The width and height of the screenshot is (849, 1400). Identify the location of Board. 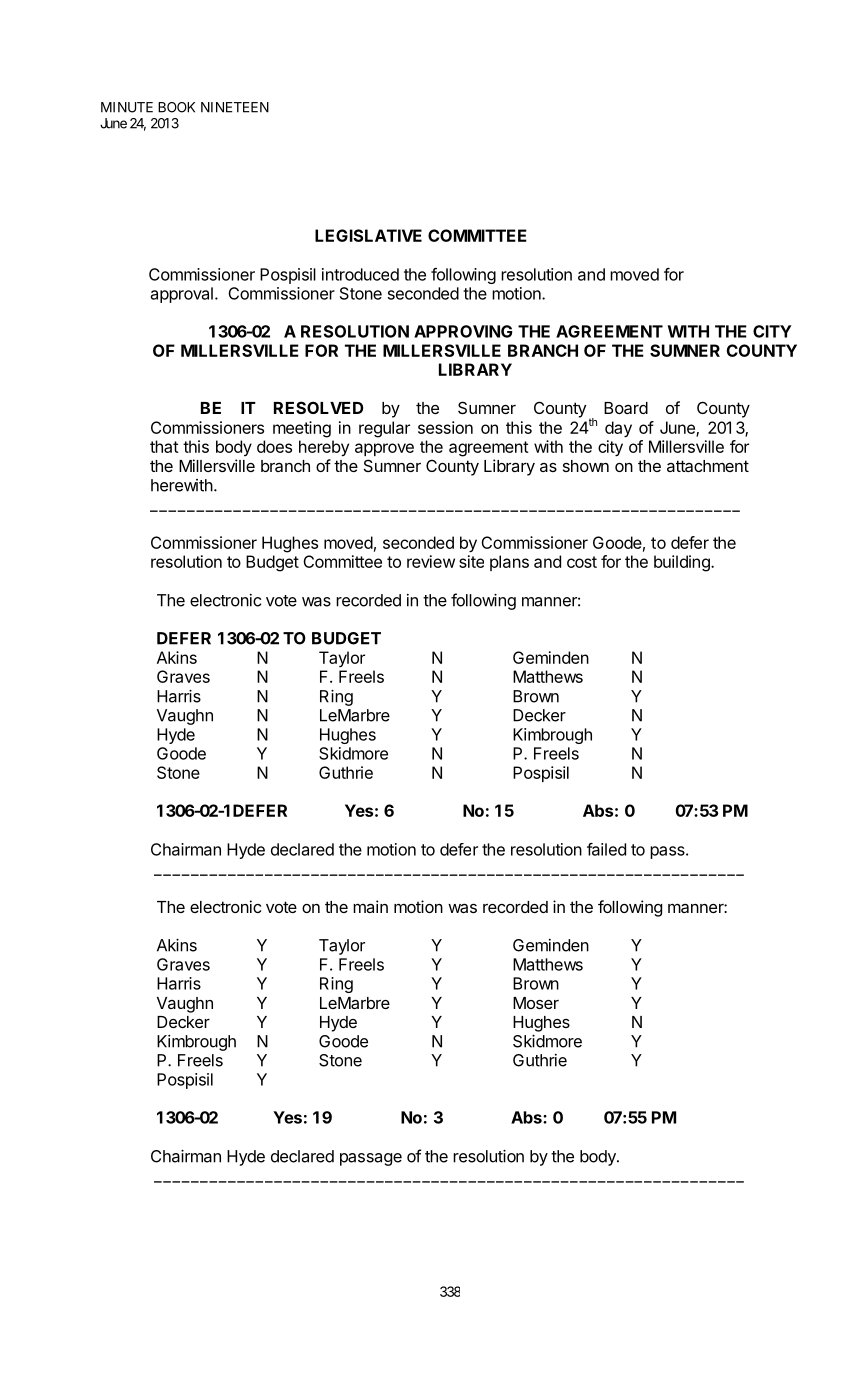
(626, 408).
